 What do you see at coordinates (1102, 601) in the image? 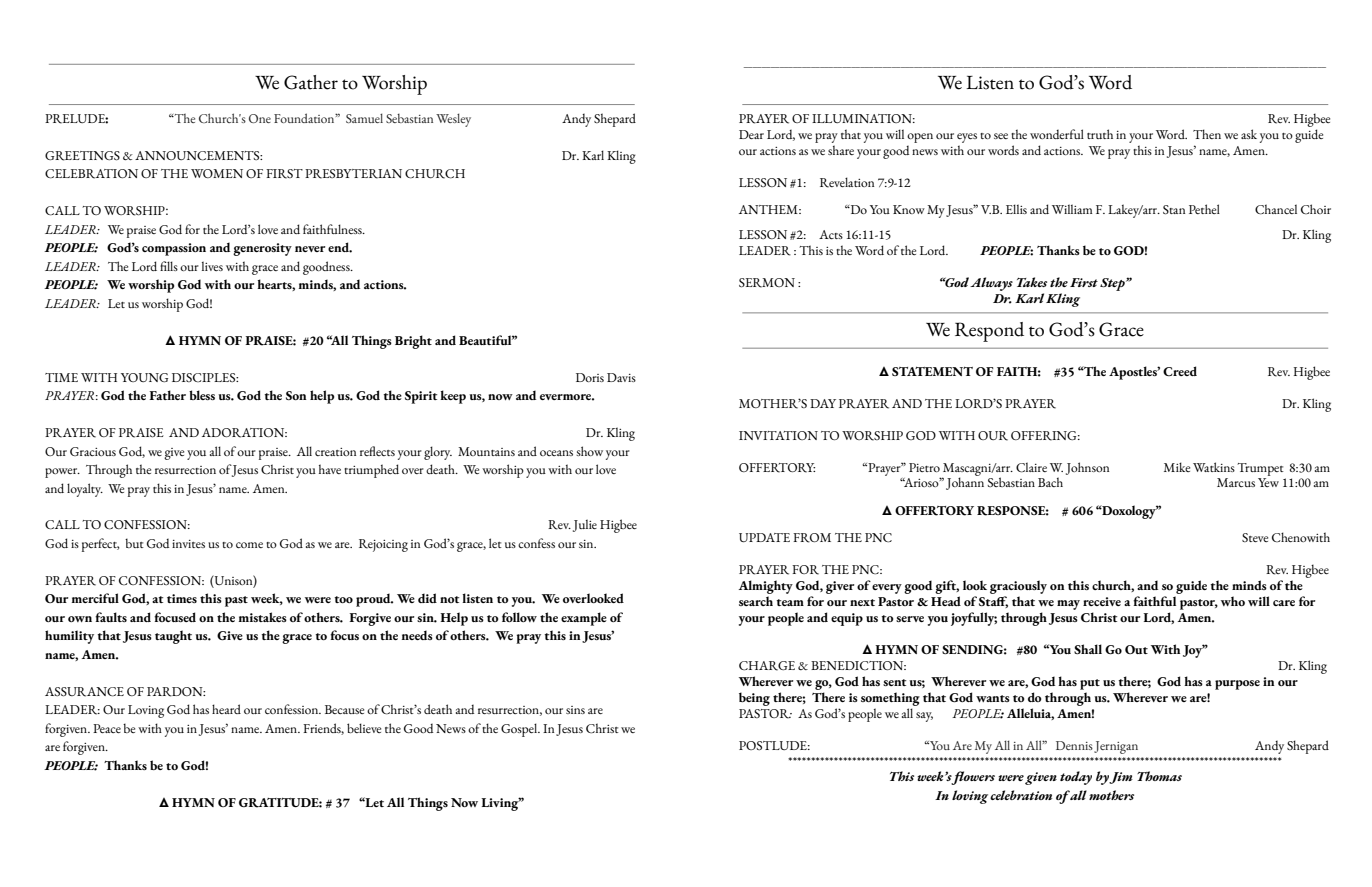
I see `receive` at bounding box center [1102, 601].
